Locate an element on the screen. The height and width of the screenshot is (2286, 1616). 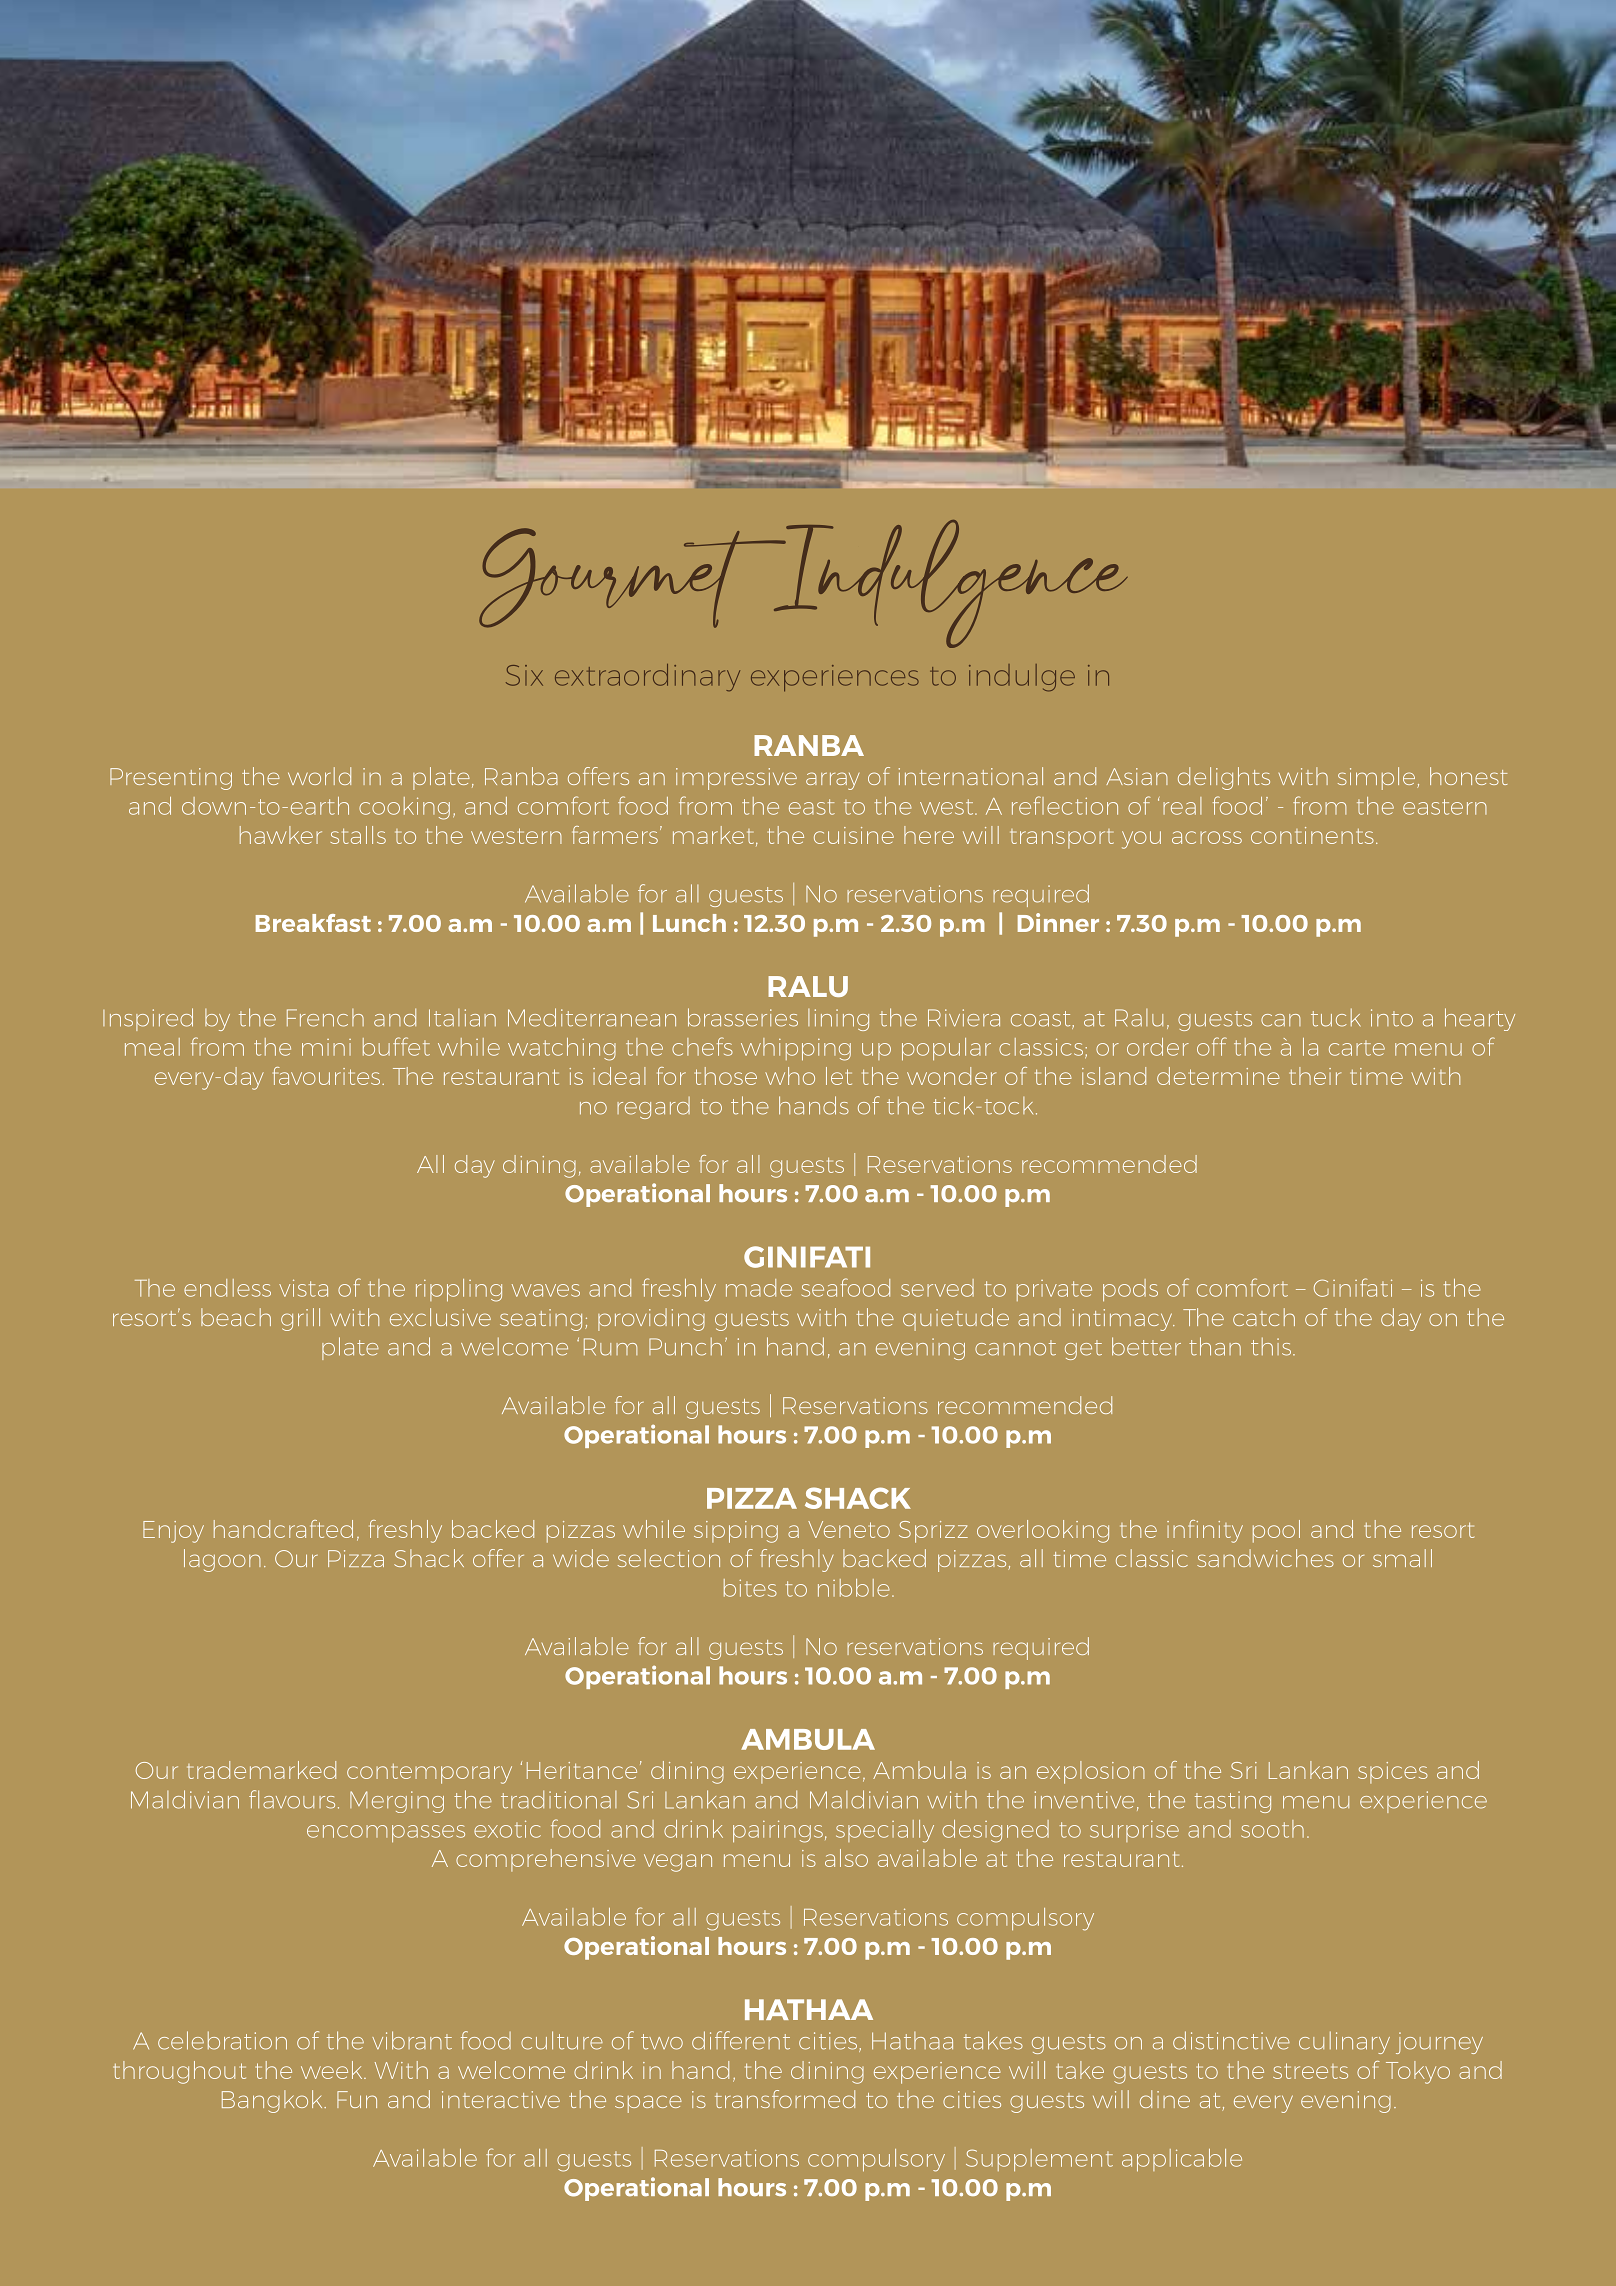
world is located at coordinates (319, 776).
